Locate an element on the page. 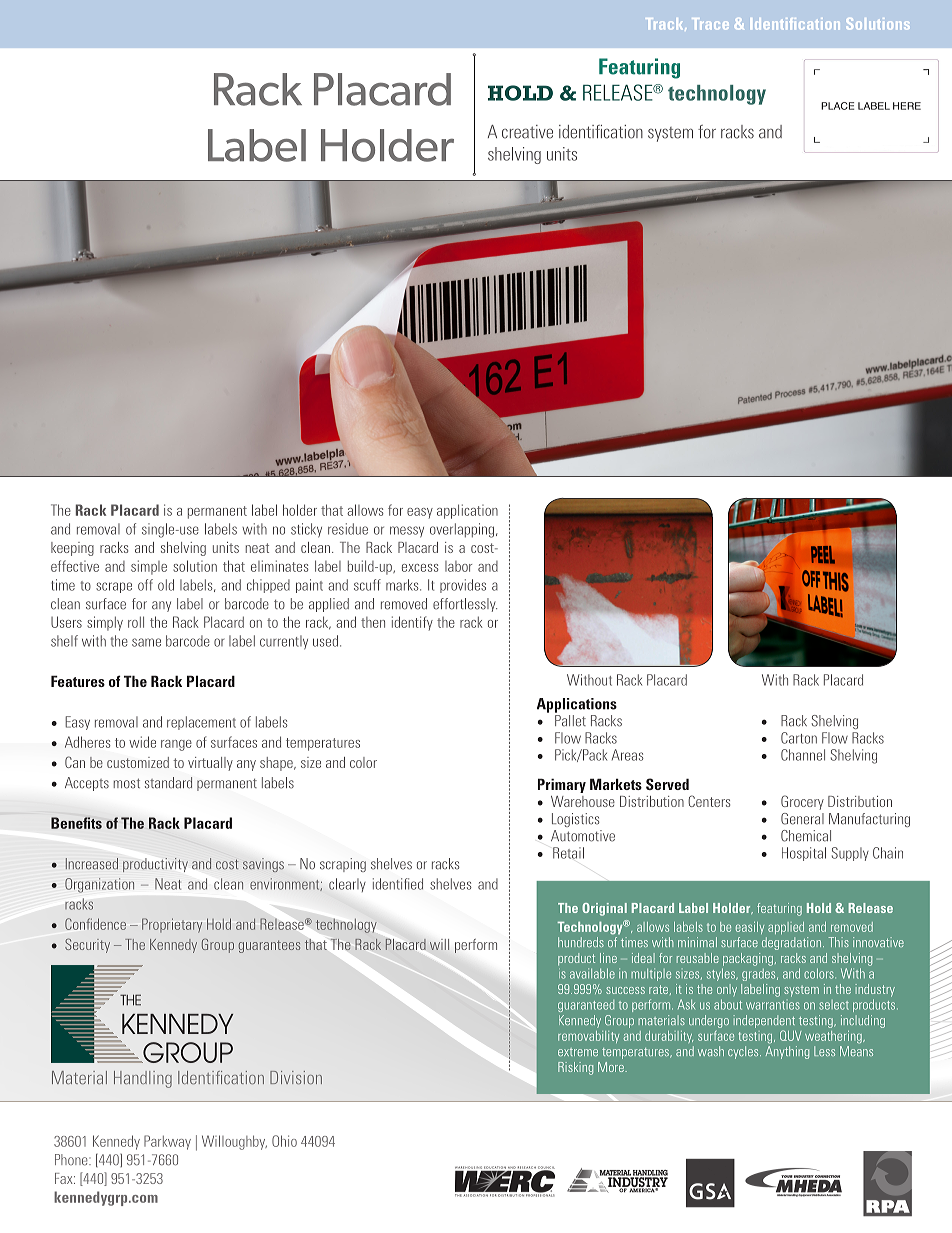  messy is located at coordinates (407, 532).
